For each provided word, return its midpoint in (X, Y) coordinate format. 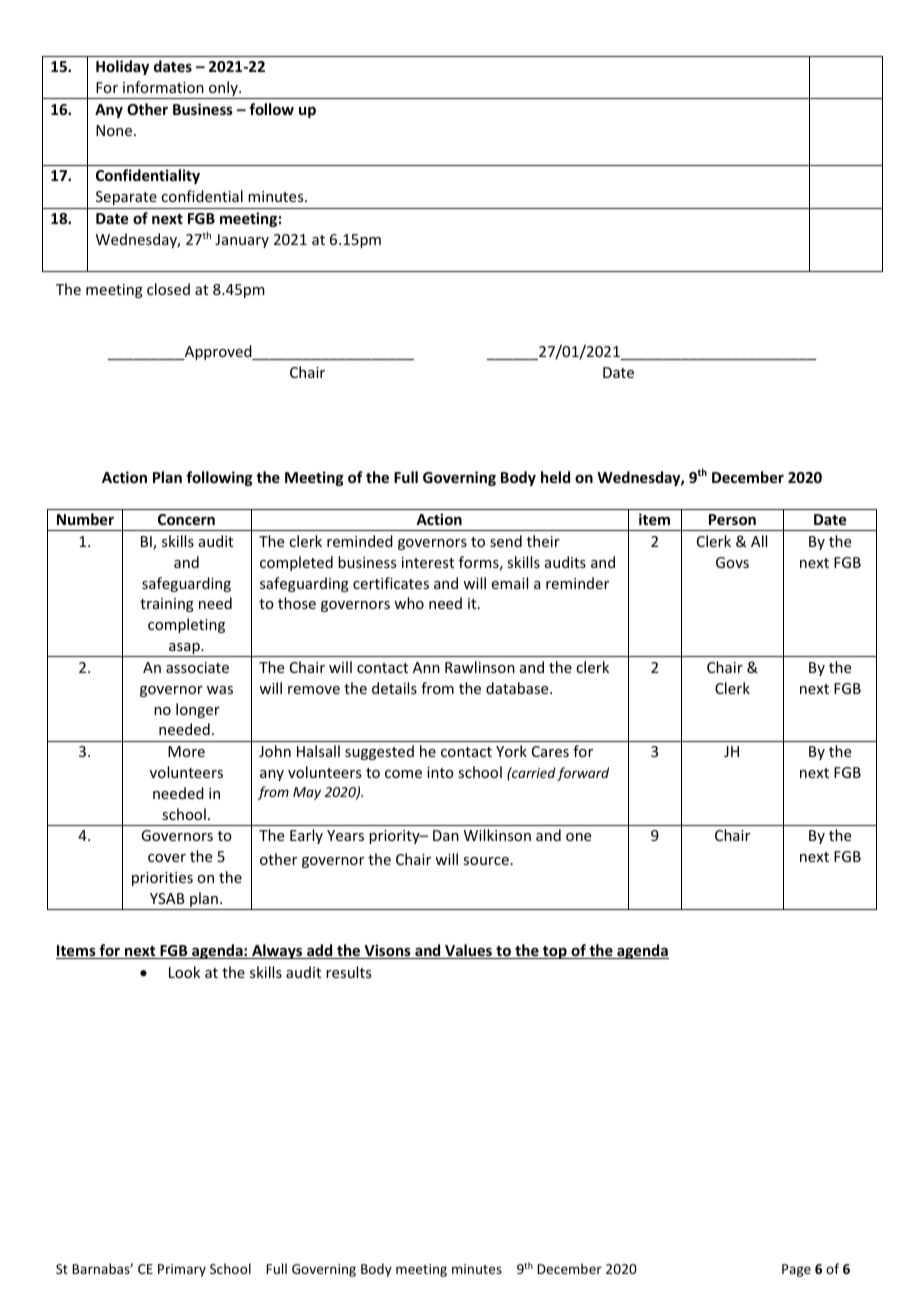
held (555, 477)
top (555, 952)
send (506, 541)
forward (583, 774)
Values (468, 951)
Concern (186, 519)
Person (732, 519)
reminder (577, 583)
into (440, 772)
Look (184, 972)
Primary (182, 1270)
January (242, 241)
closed (168, 289)
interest (428, 562)
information (163, 87)
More (186, 751)
